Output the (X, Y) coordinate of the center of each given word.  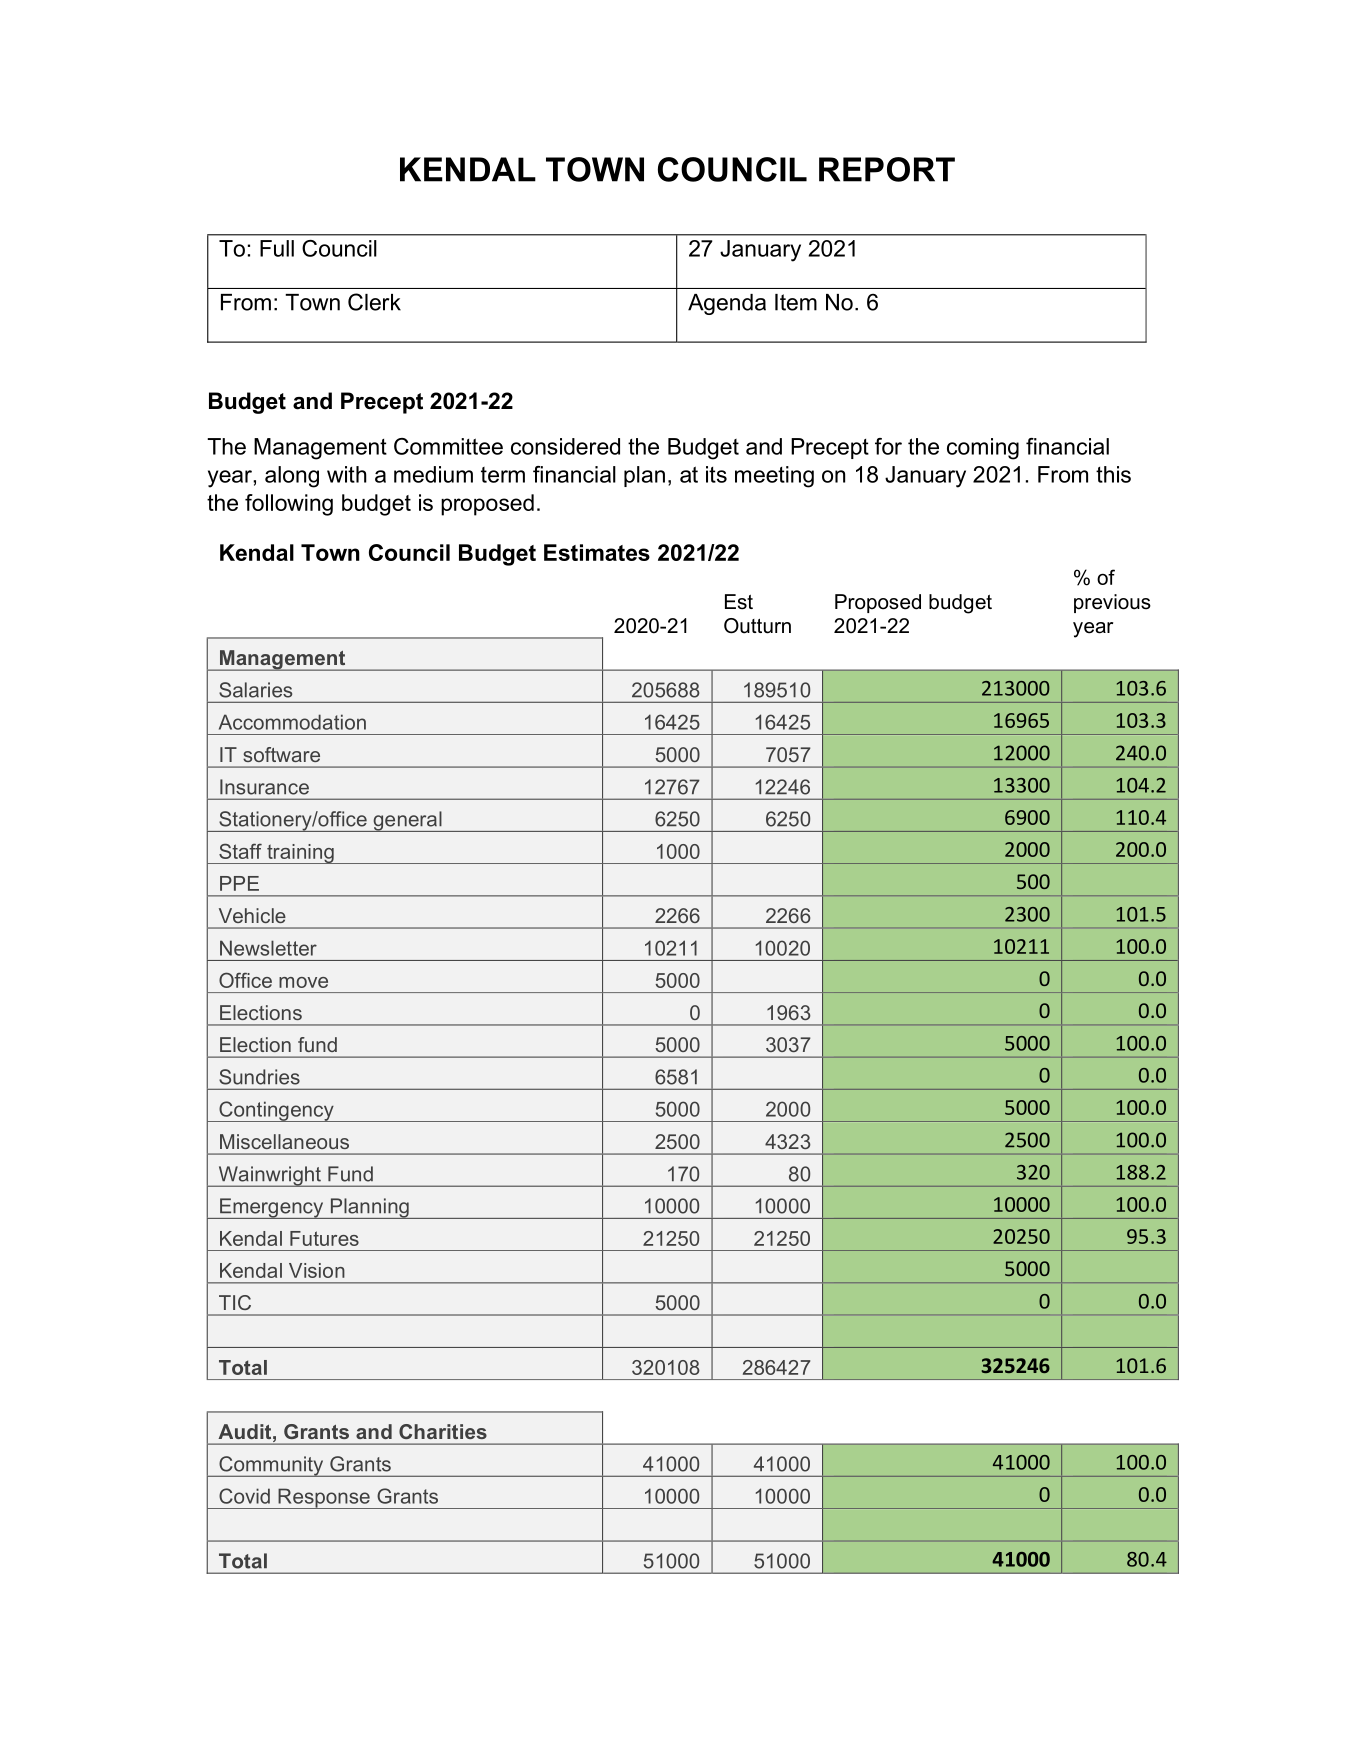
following (289, 505)
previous (1112, 603)
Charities (443, 1431)
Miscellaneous (284, 1141)
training (300, 854)
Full (277, 248)
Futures (324, 1238)
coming (983, 449)
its (716, 474)
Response (324, 1498)
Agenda (727, 304)
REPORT (887, 169)
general (407, 821)
